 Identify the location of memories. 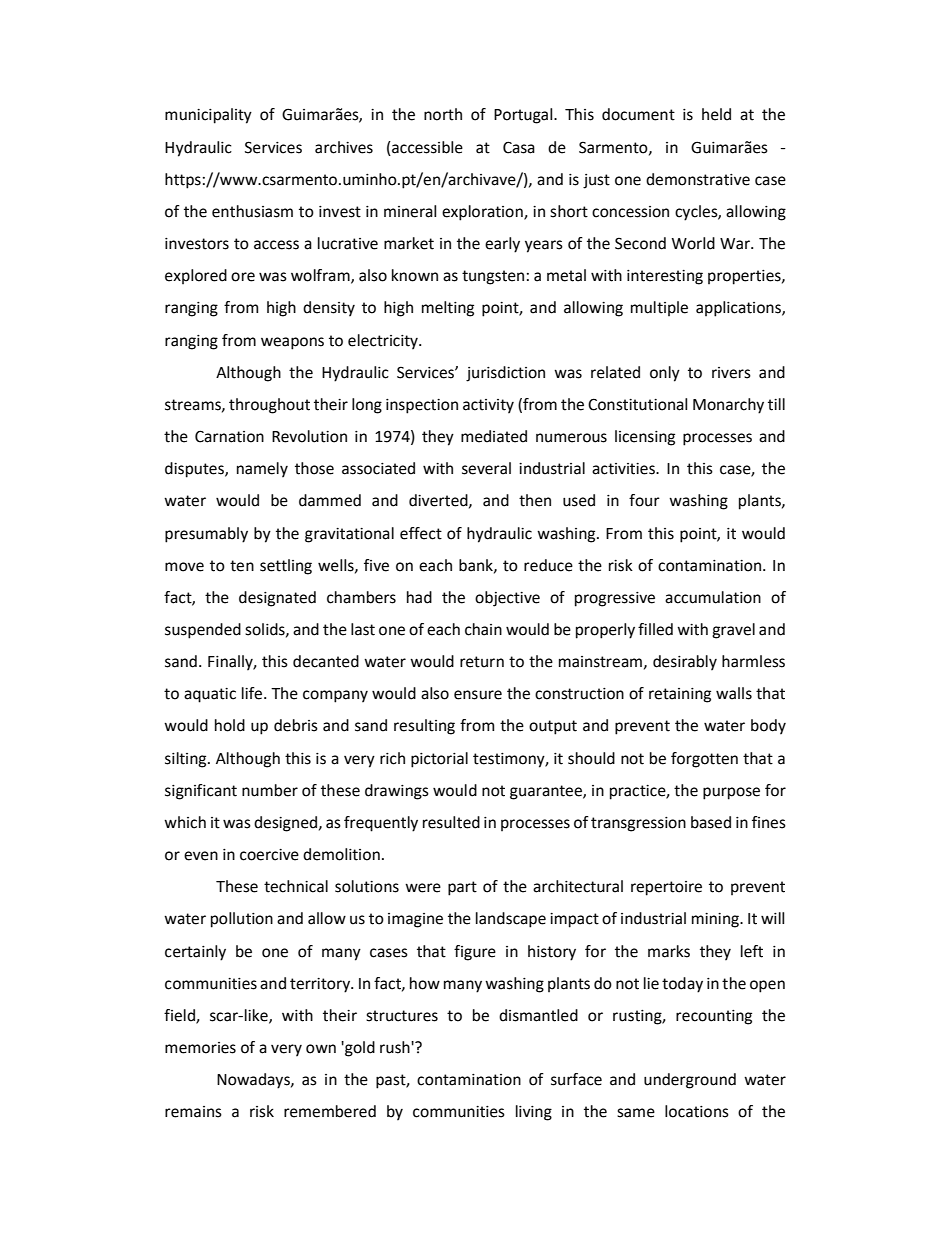
(200, 1048).
